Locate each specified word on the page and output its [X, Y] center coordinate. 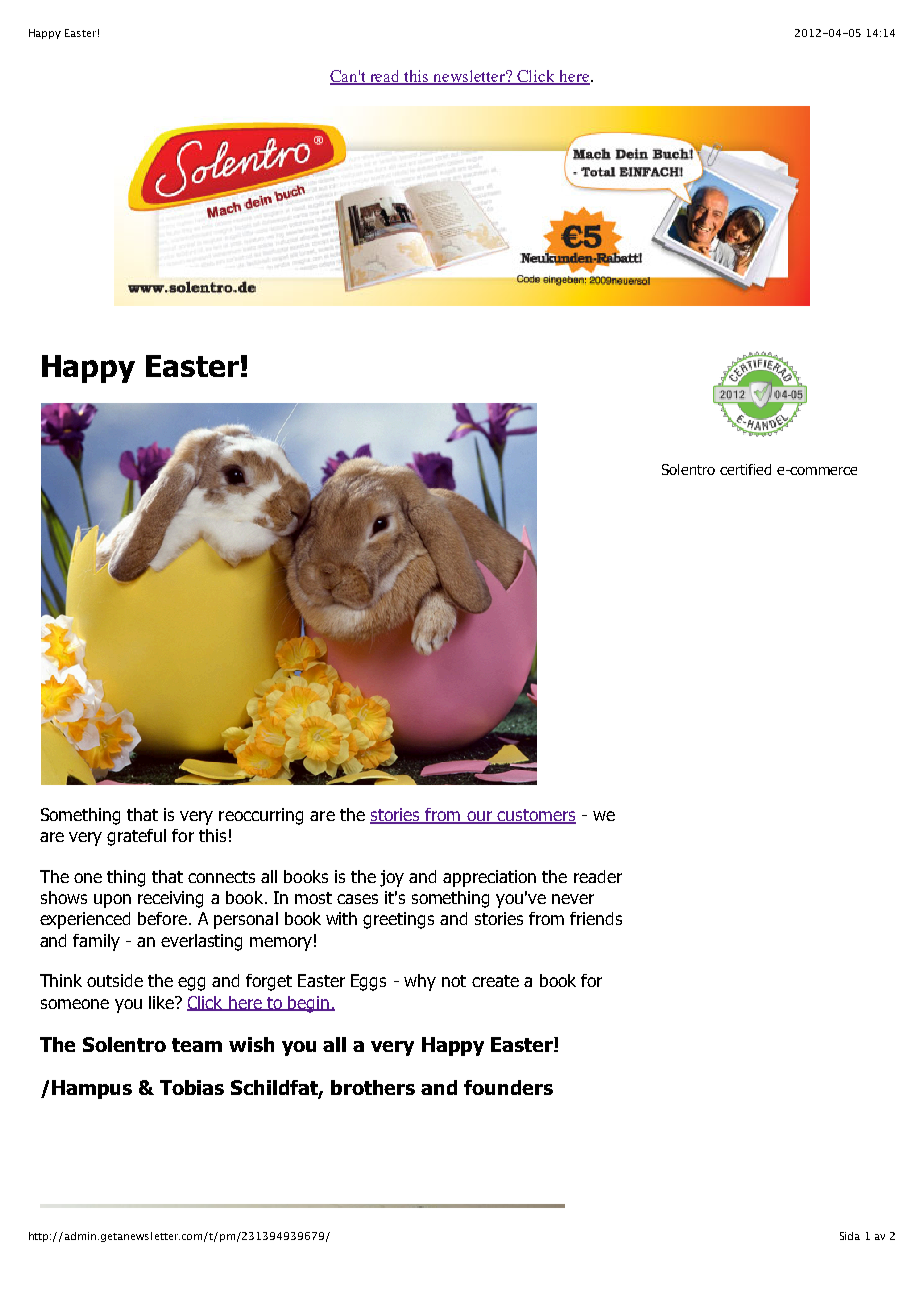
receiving [170, 899]
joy [392, 878]
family [96, 942]
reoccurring [261, 816]
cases [357, 899]
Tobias [192, 1087]
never [573, 899]
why [420, 982]
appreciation [489, 878]
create [495, 981]
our [480, 817]
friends [596, 918]
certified [745, 469]
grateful [136, 837]
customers [536, 816]
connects [221, 877]
